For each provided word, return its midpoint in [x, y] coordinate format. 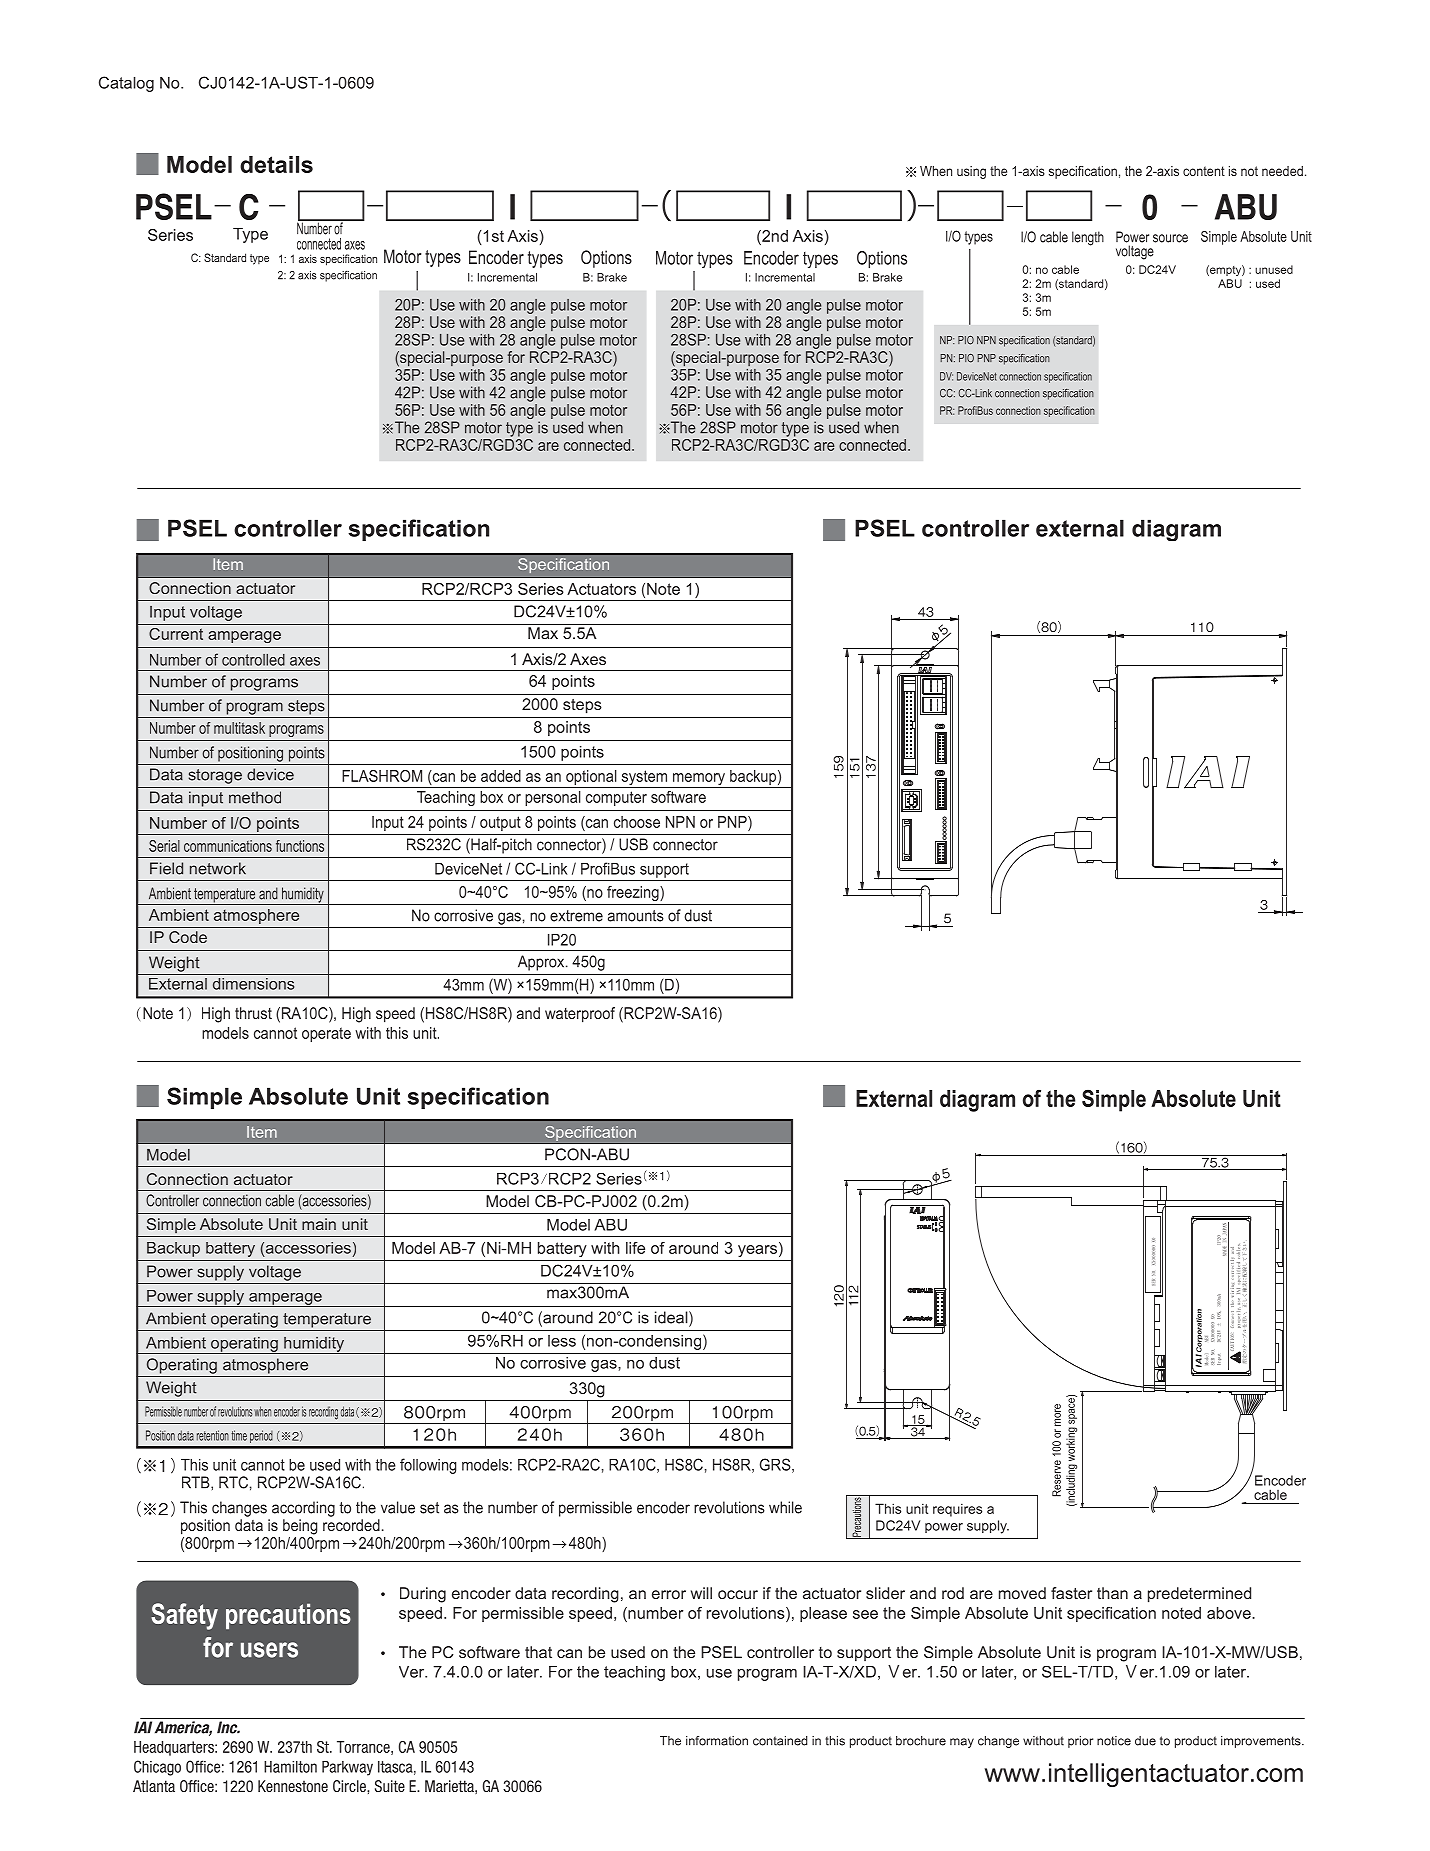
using [971, 172]
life [635, 1248]
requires [957, 1510]
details [276, 164]
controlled [253, 660]
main [319, 1224]
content [1204, 171]
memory [699, 780]
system [644, 779]
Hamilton [290, 1767]
